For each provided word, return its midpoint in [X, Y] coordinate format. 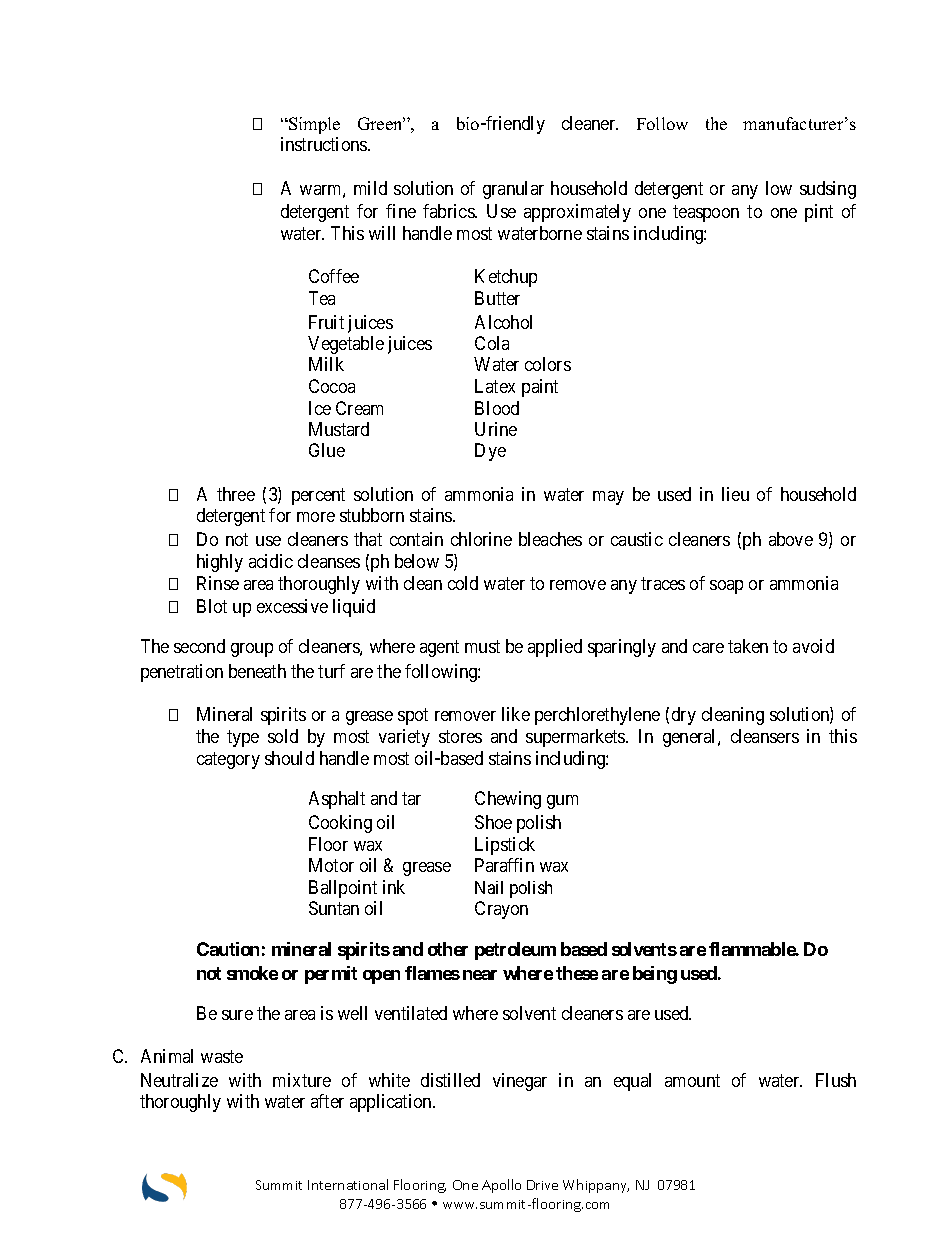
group [252, 650]
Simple [313, 125]
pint [819, 213]
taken [748, 646]
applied [555, 648]
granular [513, 190]
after [327, 1101]
